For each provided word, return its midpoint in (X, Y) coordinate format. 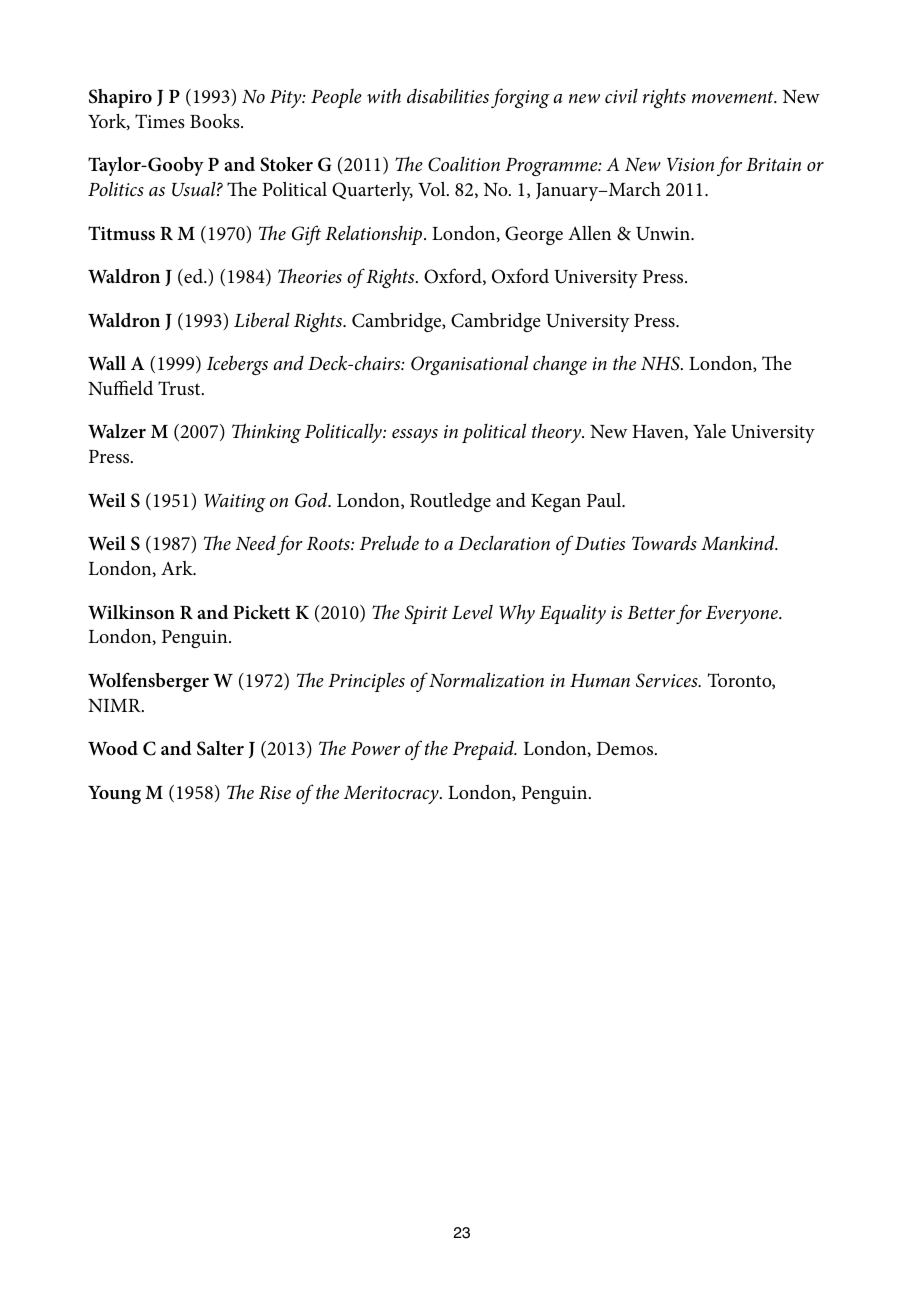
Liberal (262, 320)
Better (651, 613)
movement (734, 97)
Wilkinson (131, 612)
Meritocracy (392, 795)
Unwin (664, 234)
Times (160, 121)
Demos (626, 748)
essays (415, 436)
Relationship (375, 235)
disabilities (448, 96)
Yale (709, 430)
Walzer (117, 431)
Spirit (426, 614)
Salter (220, 748)
